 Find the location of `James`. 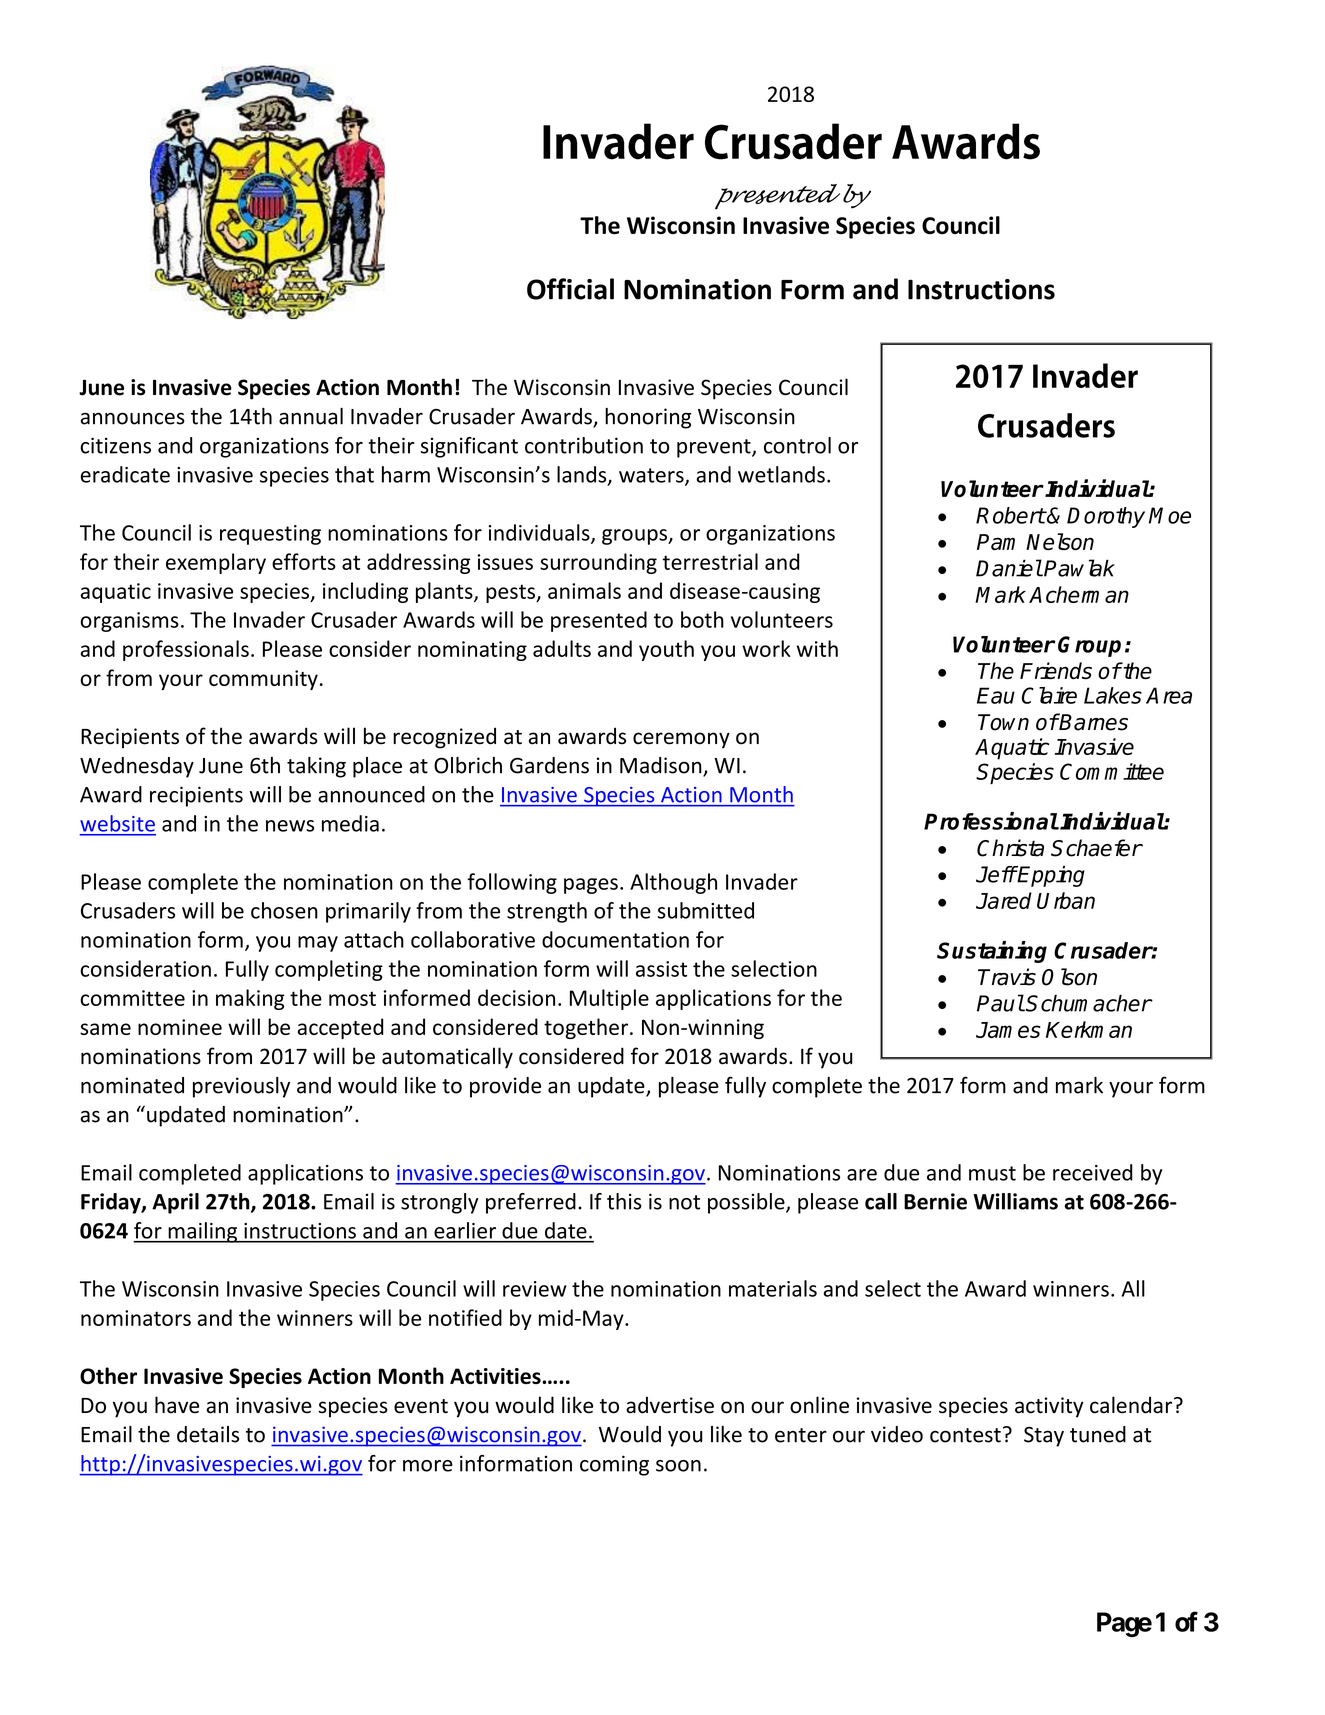

James is located at coordinates (1008, 1030).
